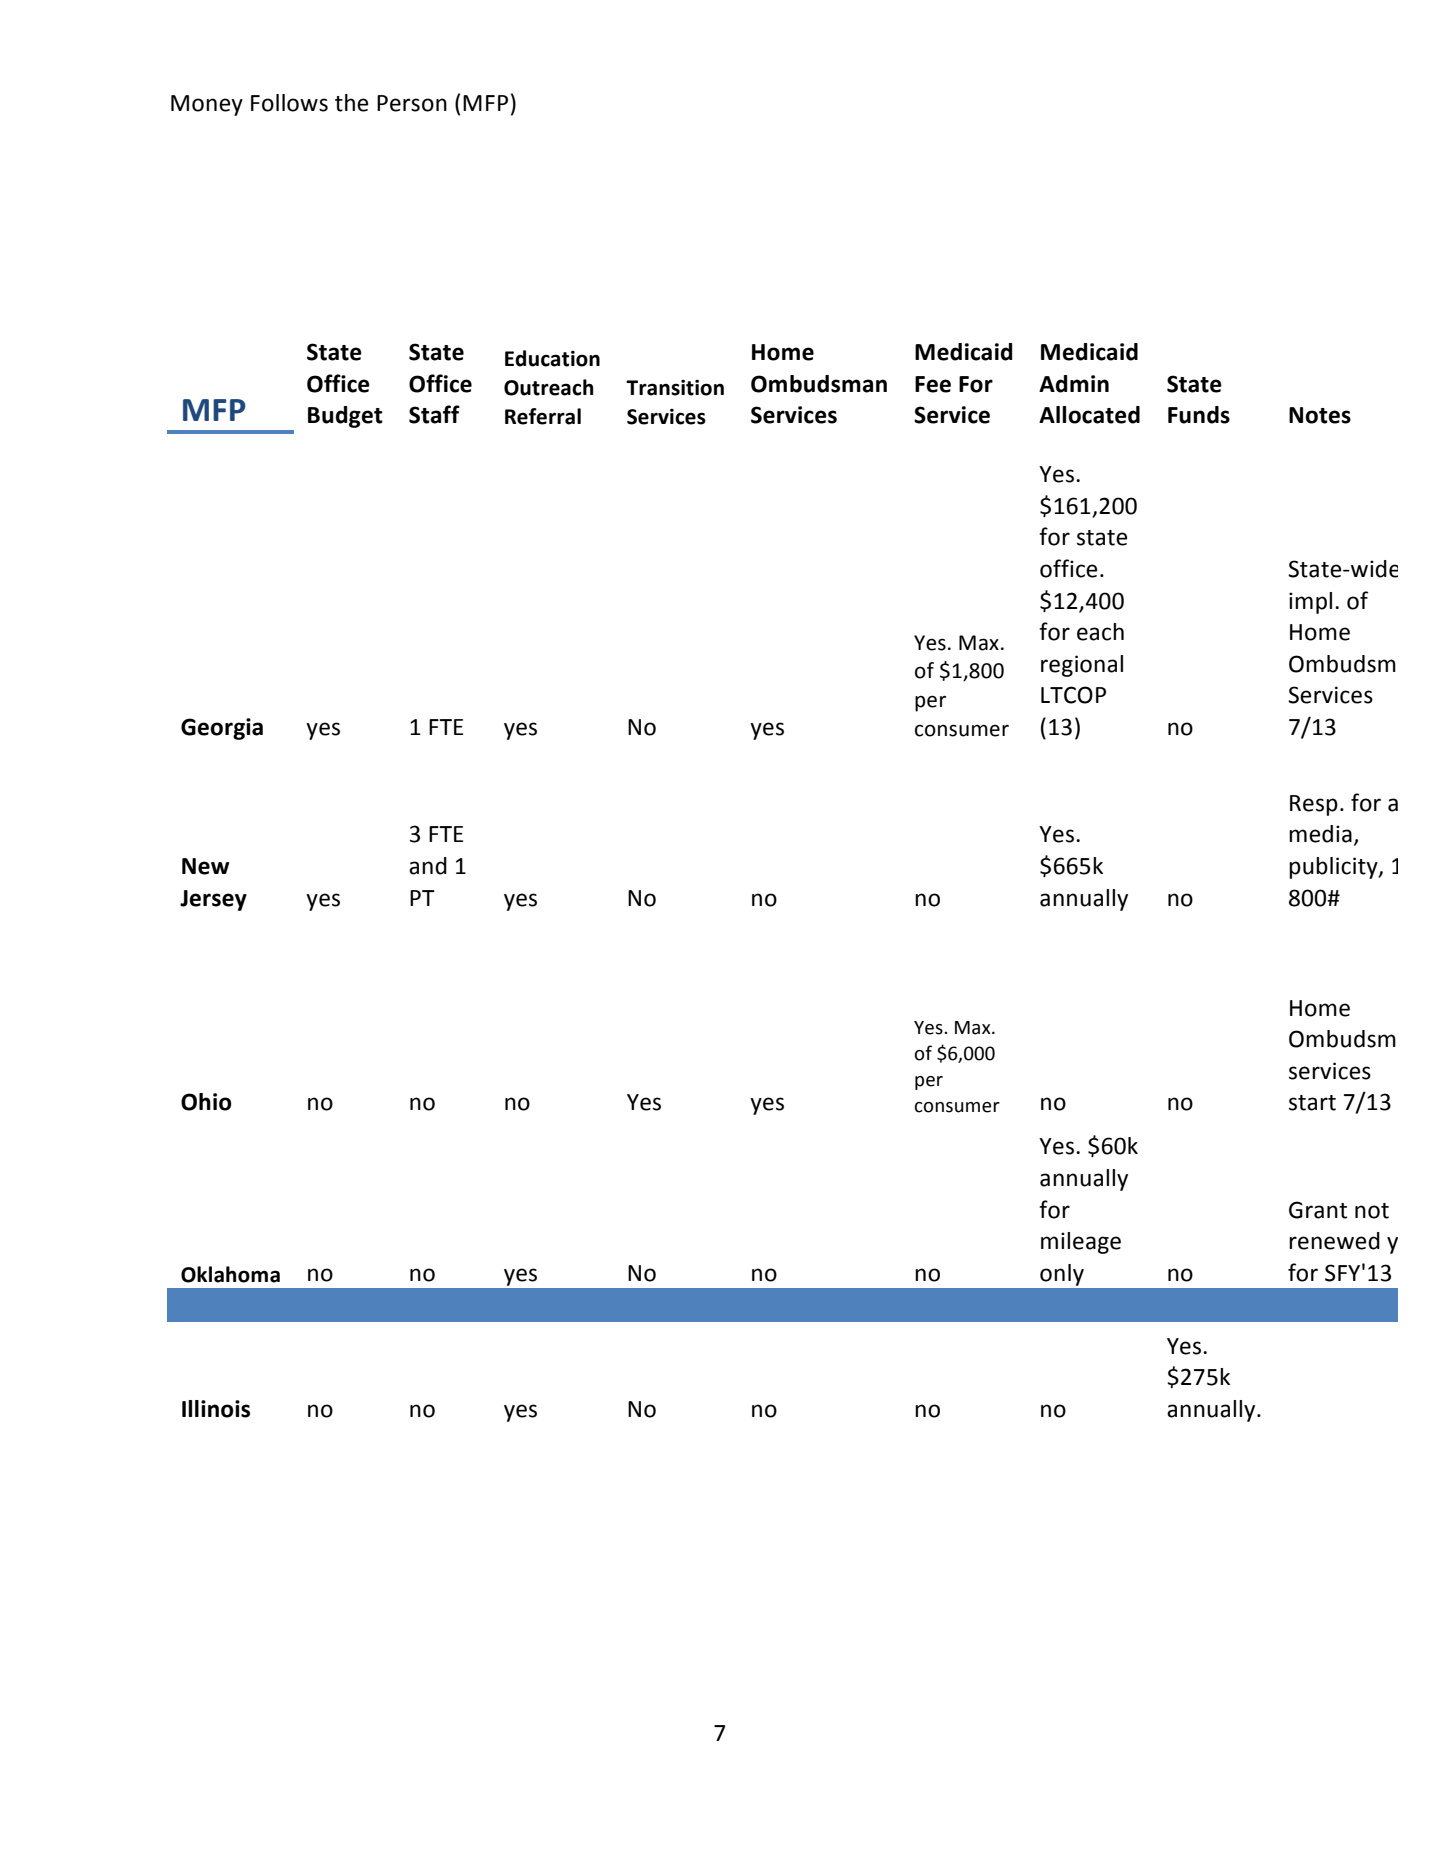  Describe the element at coordinates (1320, 834) in the screenshot. I see `media` at that location.
